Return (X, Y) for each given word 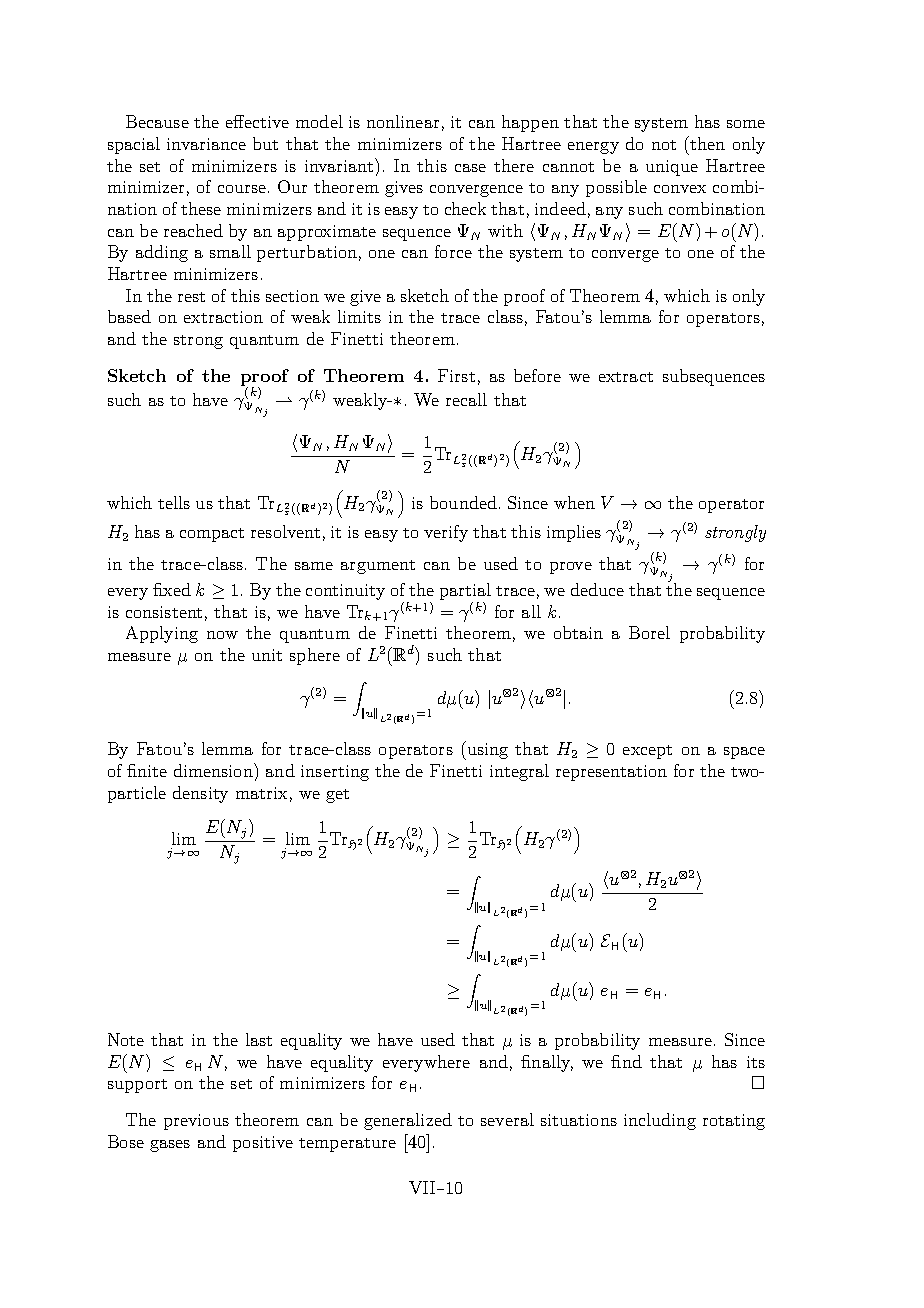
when (574, 502)
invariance (206, 144)
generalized (408, 1121)
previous (196, 1122)
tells (174, 502)
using (486, 750)
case (470, 168)
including (660, 1121)
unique (672, 168)
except (647, 752)
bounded (463, 502)
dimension (214, 770)
